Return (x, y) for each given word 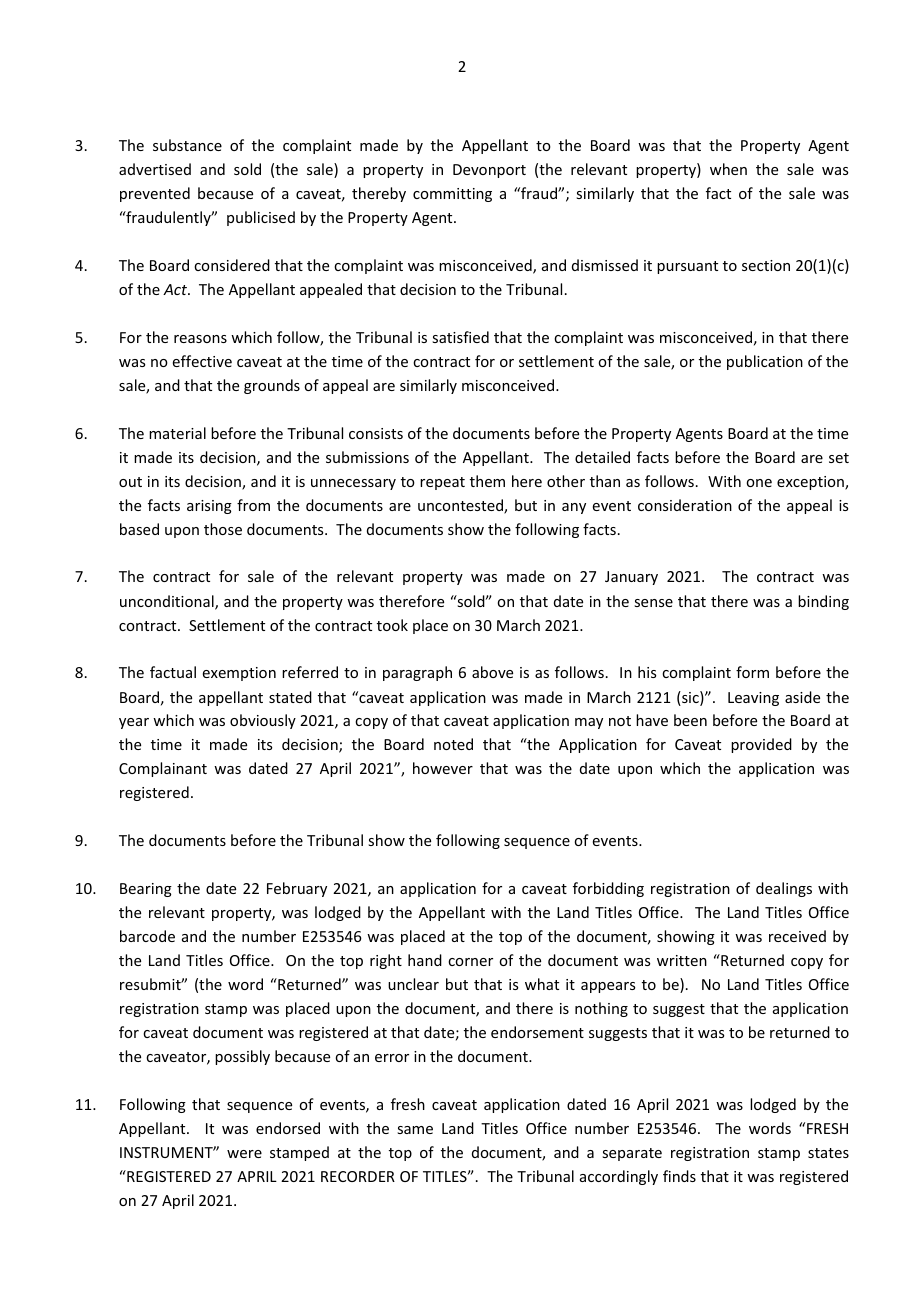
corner (470, 962)
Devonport (489, 171)
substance (187, 145)
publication (765, 362)
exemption (239, 674)
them (487, 481)
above (492, 672)
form (752, 672)
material (177, 433)
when (728, 169)
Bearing (146, 890)
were (244, 1154)
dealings (784, 889)
